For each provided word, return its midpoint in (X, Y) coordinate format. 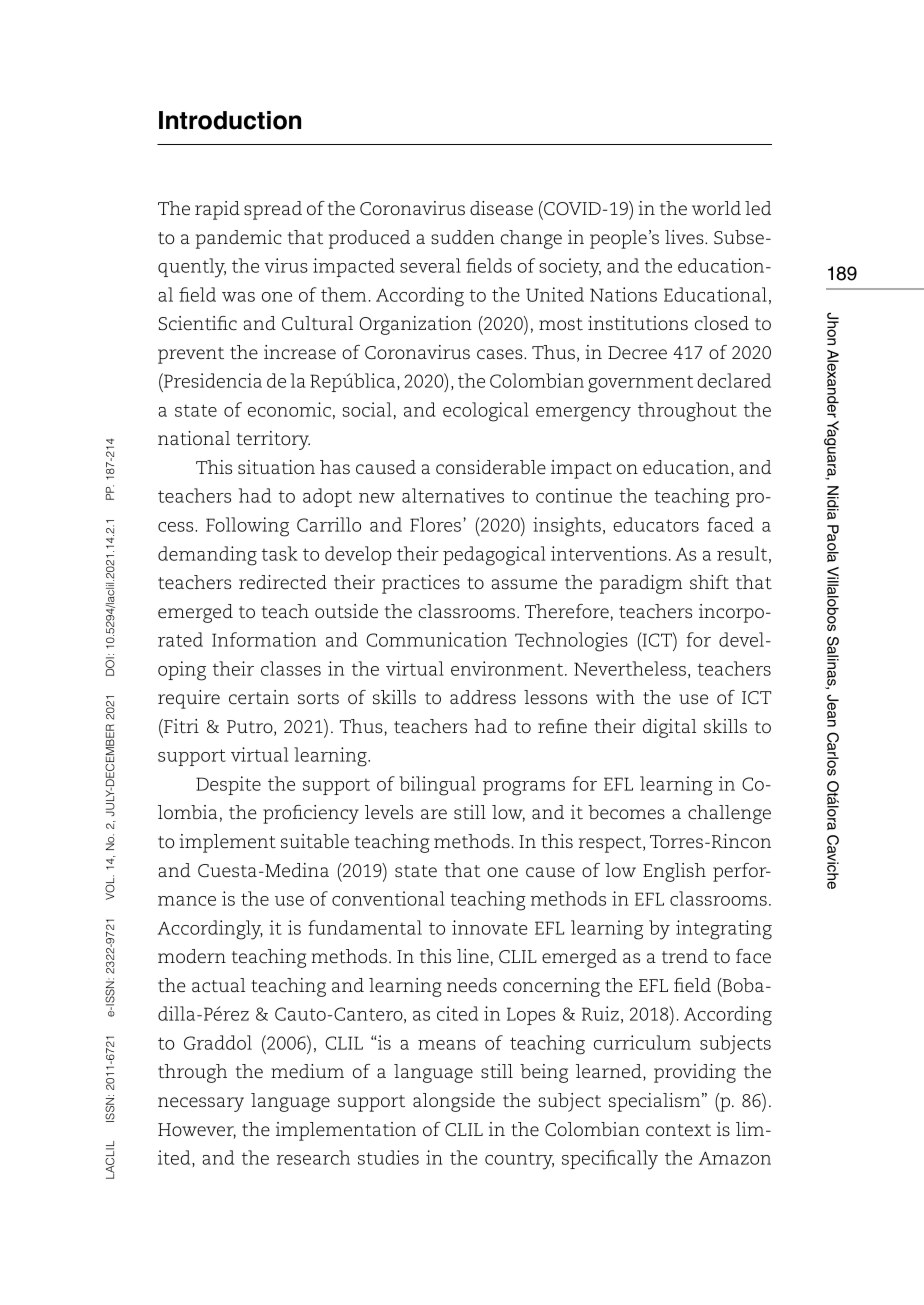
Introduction (230, 120)
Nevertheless (630, 668)
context (678, 1130)
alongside (454, 1102)
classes (291, 668)
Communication (436, 639)
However (197, 1131)
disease (501, 208)
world (716, 208)
